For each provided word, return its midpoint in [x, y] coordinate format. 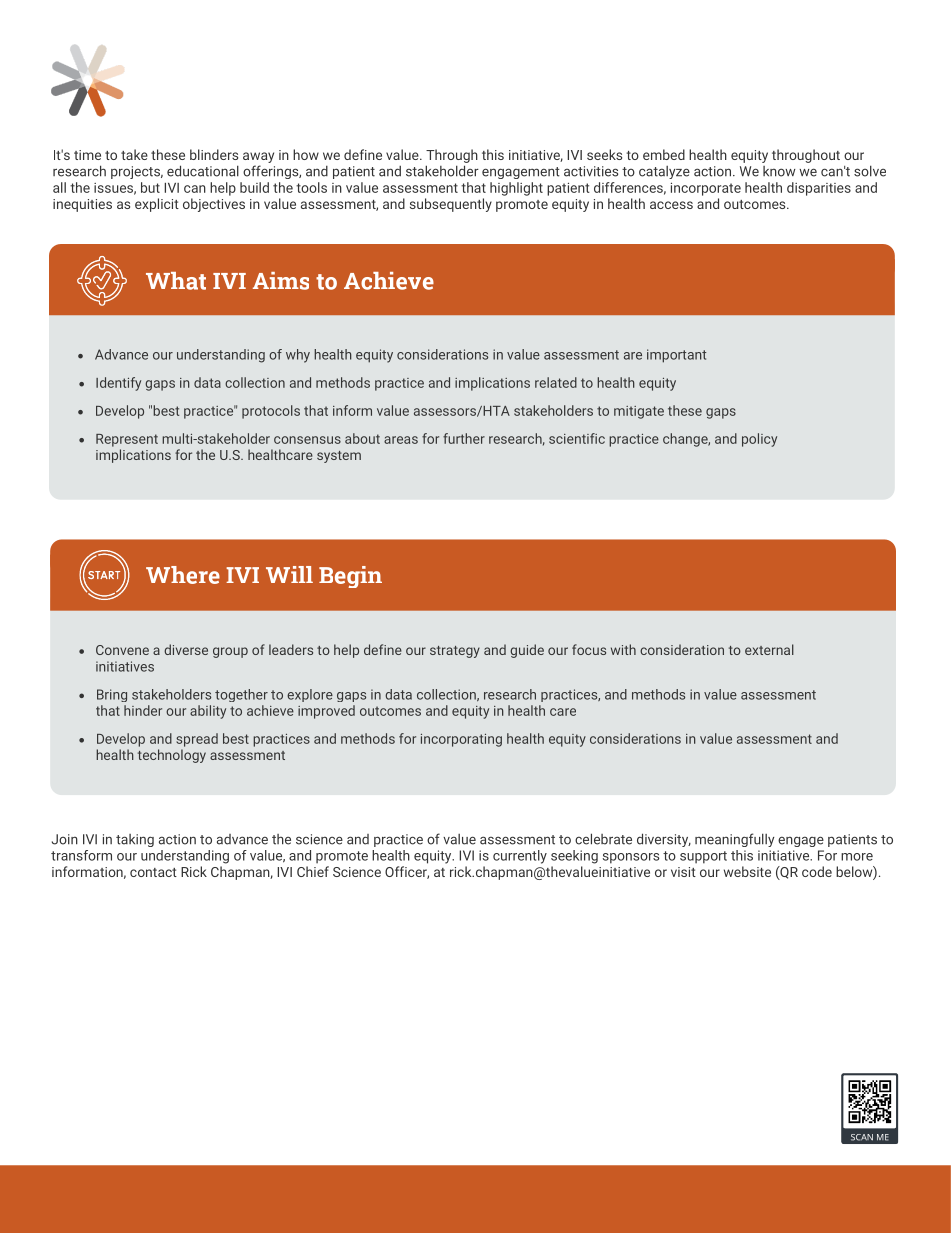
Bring [112, 695]
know [779, 171]
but [150, 187]
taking [135, 840]
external [769, 649]
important [676, 356]
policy [759, 440]
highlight [516, 189]
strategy [455, 652]
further [464, 438]
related [556, 382]
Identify [118, 384]
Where [183, 575]
